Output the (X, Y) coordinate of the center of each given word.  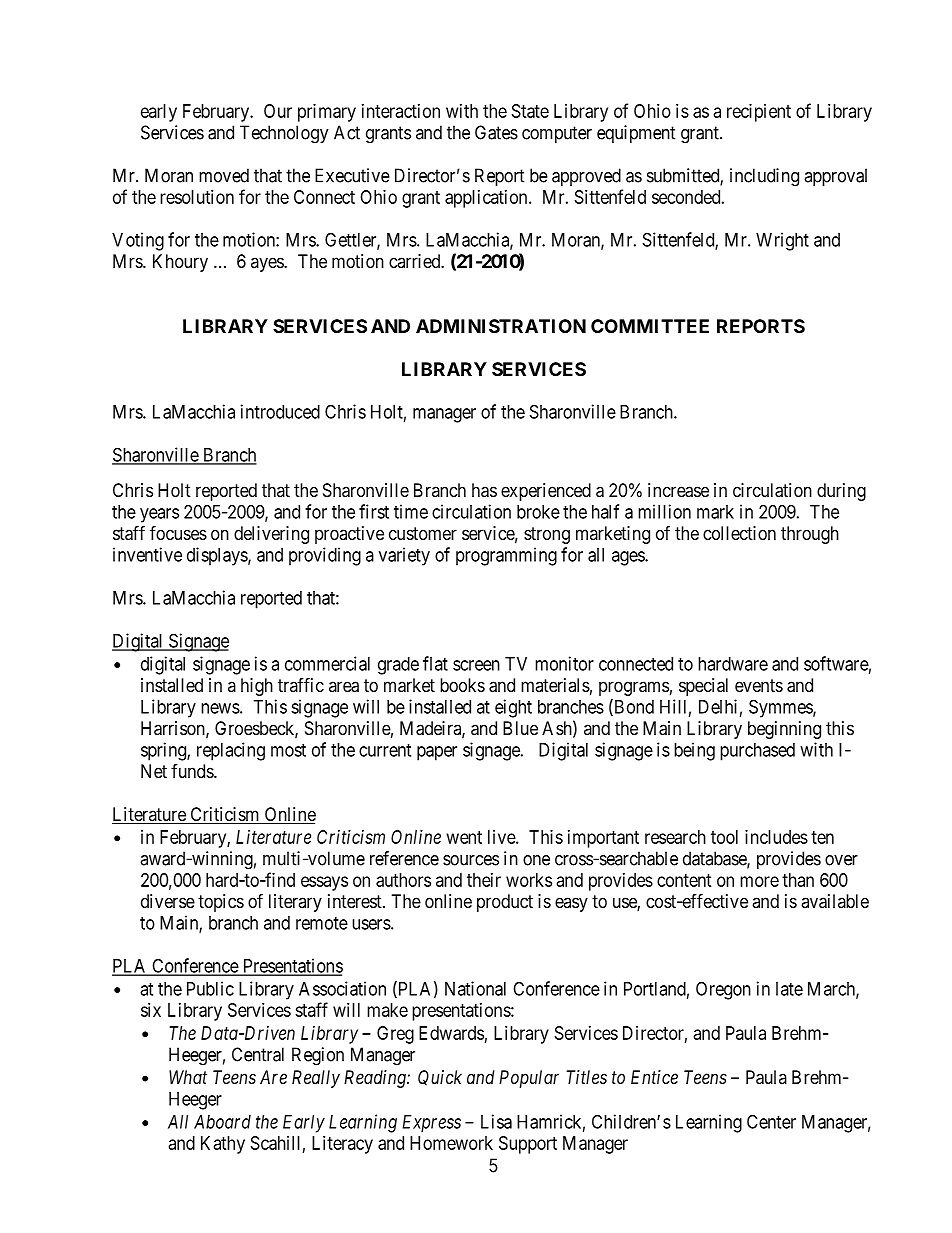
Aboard (222, 1122)
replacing (231, 751)
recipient (759, 113)
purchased (757, 752)
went (464, 837)
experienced (546, 492)
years (159, 515)
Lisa (496, 1121)
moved (224, 175)
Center (771, 1121)
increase (678, 490)
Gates (496, 132)
